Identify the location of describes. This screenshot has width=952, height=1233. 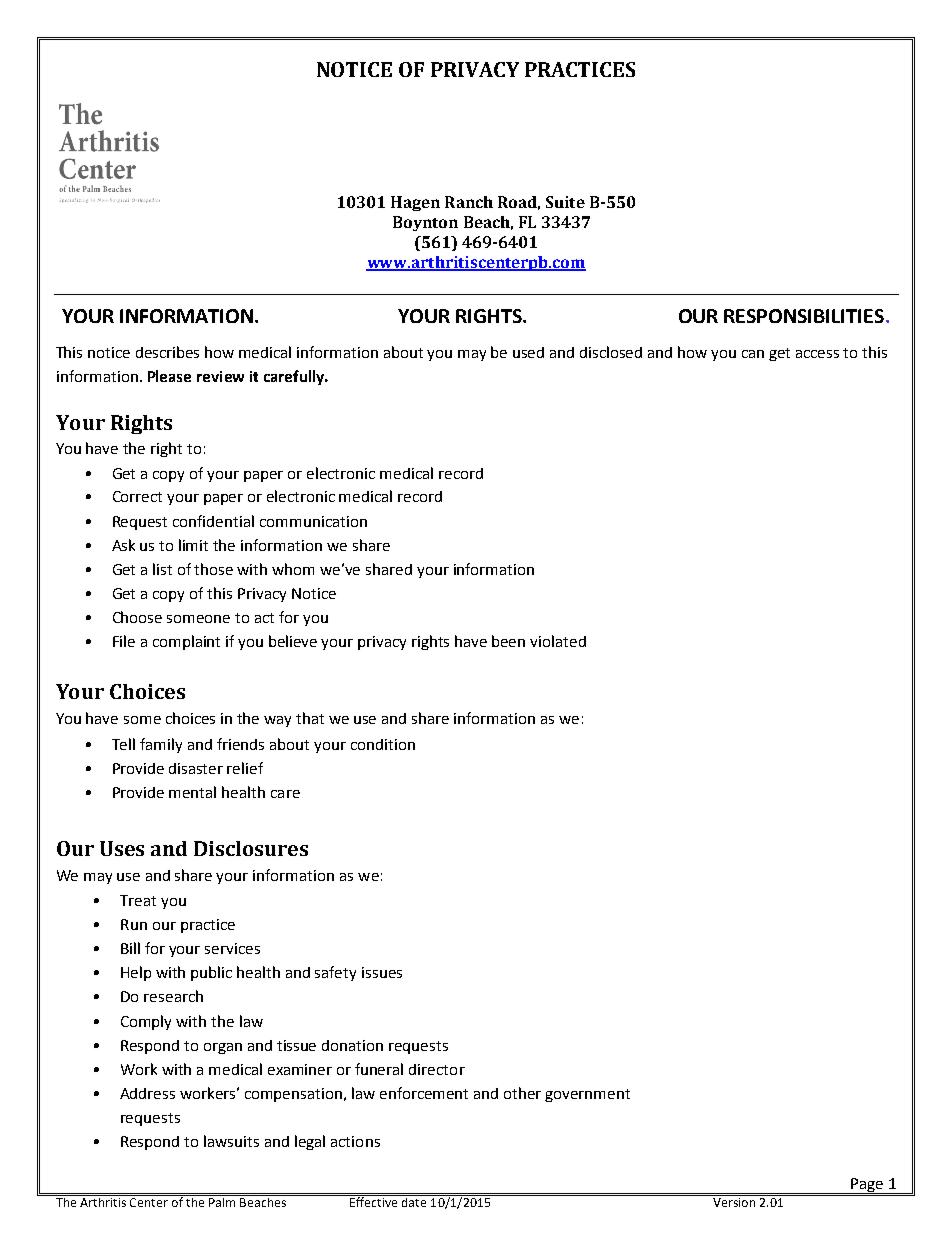
(167, 352).
